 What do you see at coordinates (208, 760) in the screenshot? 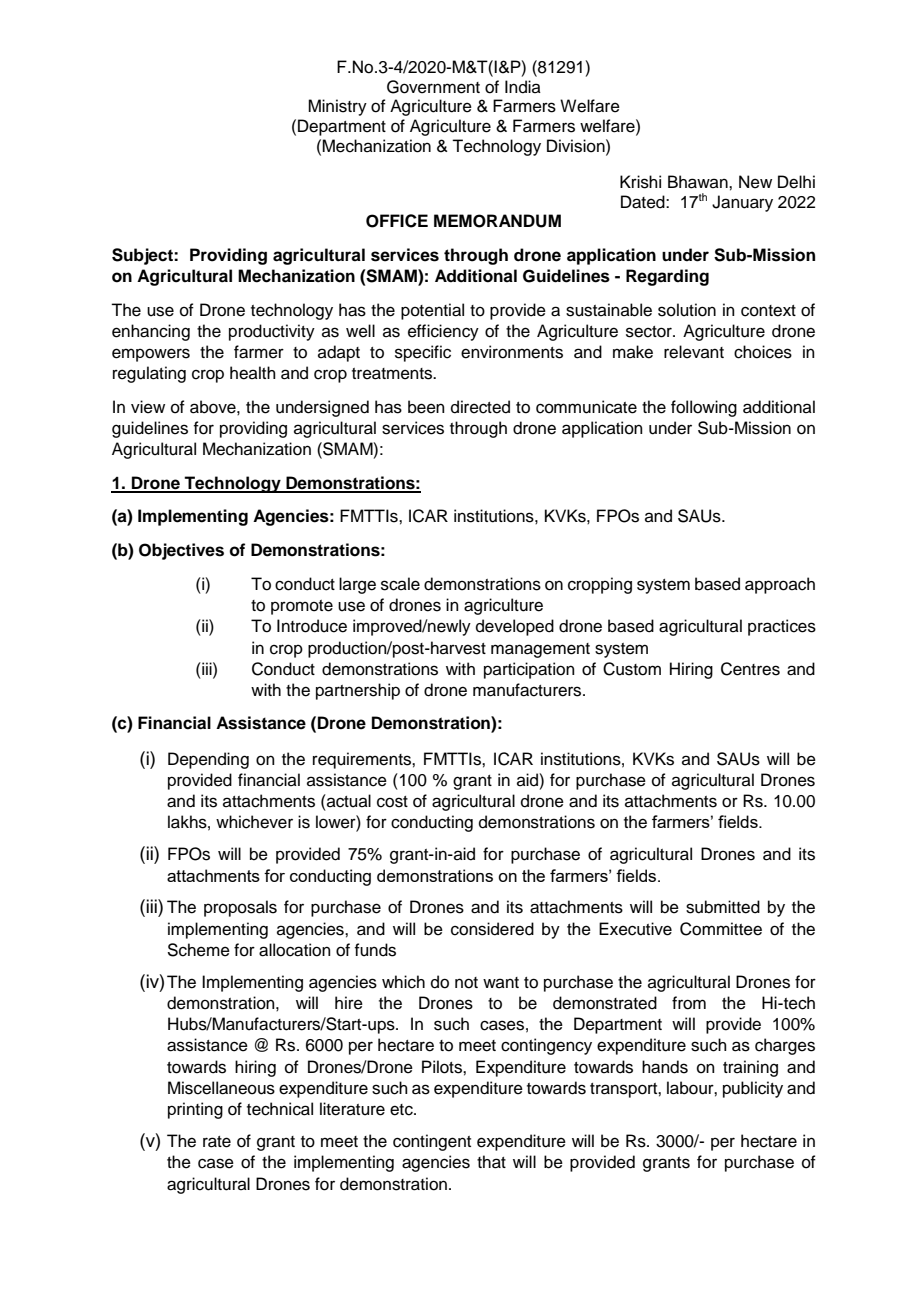
I see `Depending` at bounding box center [208, 760].
